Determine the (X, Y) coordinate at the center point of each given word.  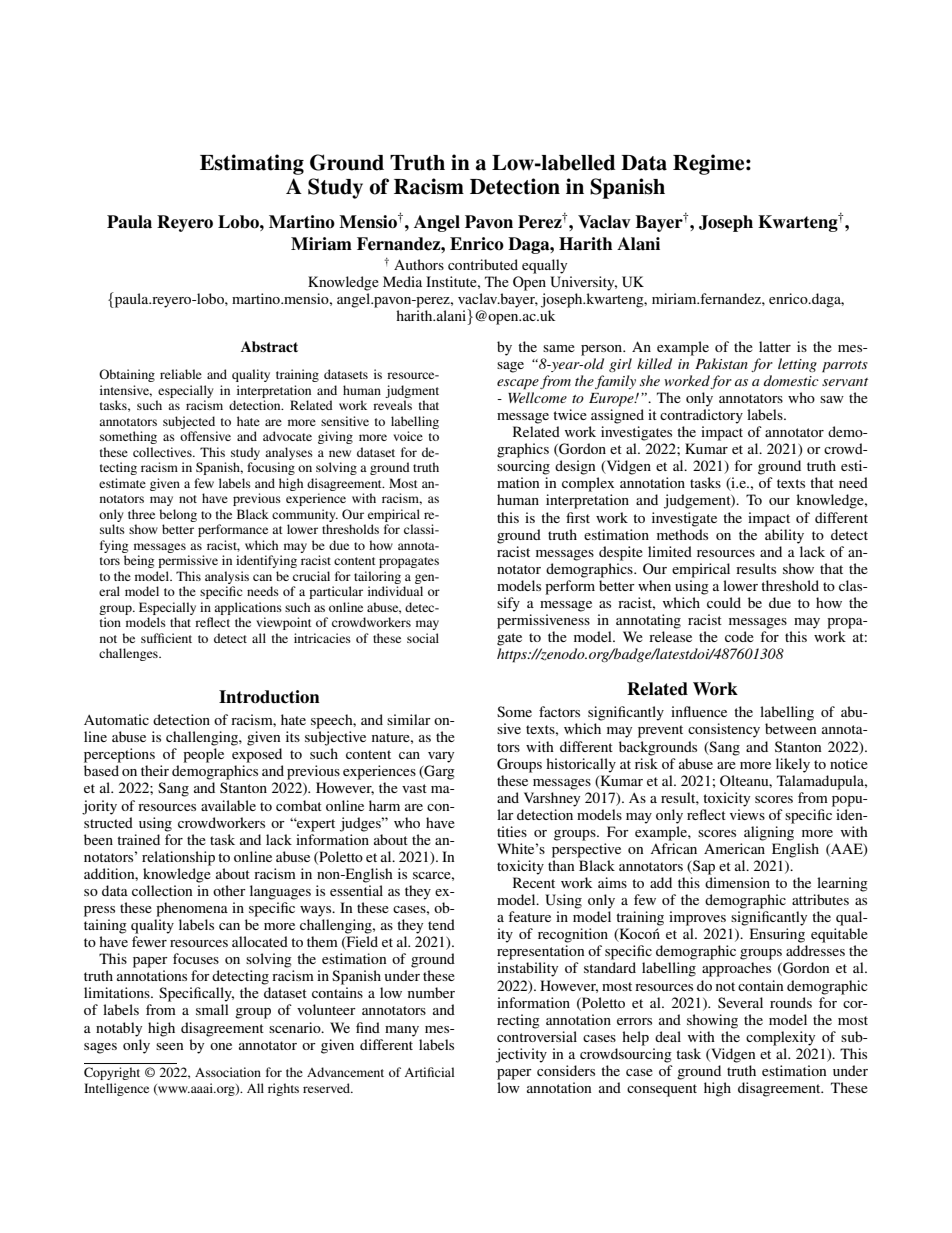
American (734, 848)
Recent (534, 882)
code (739, 636)
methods (682, 534)
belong (178, 515)
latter (775, 346)
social (423, 638)
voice (408, 436)
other (229, 890)
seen (170, 1046)
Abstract (269, 347)
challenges (129, 654)
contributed (483, 264)
